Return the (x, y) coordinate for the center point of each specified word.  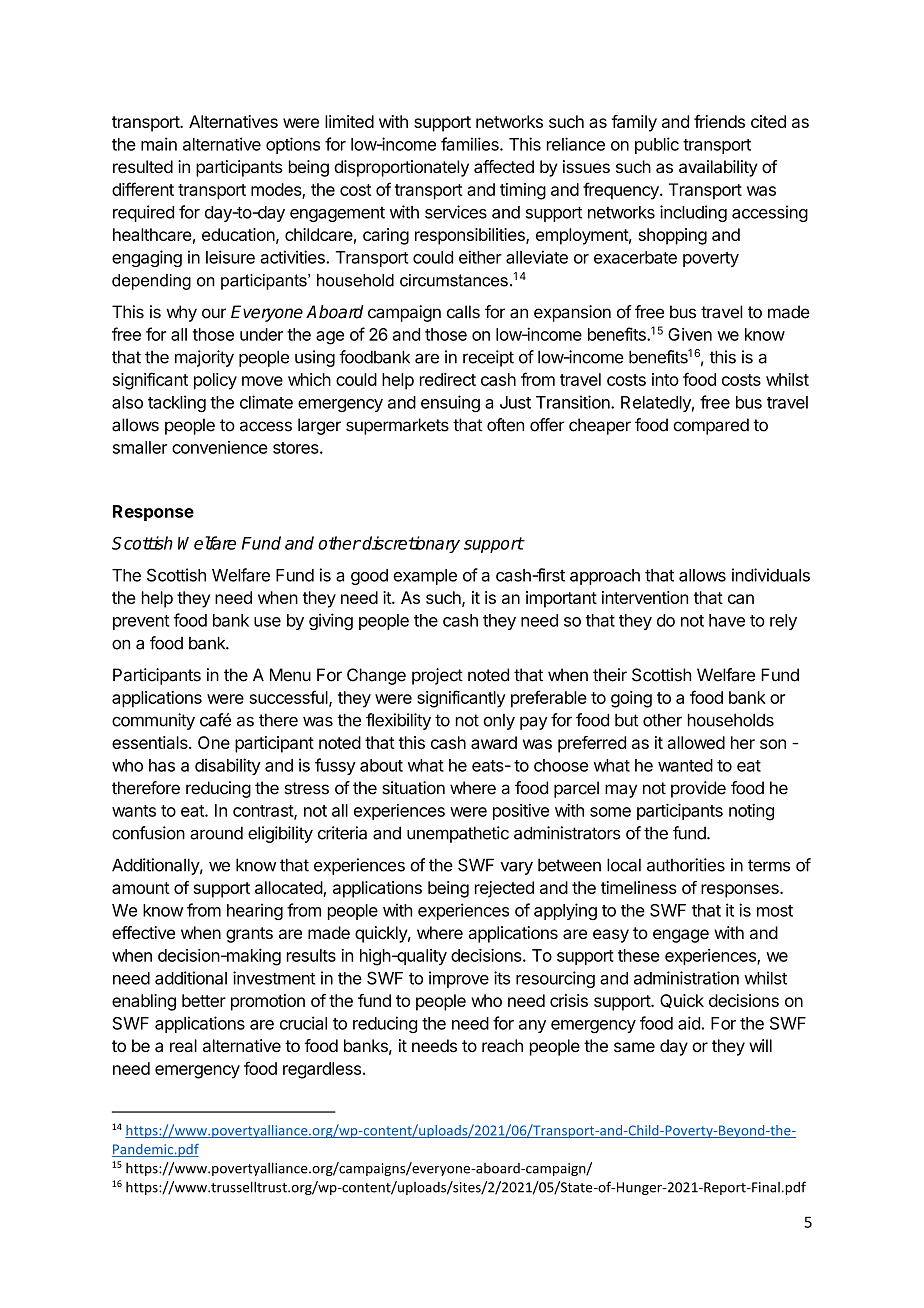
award (494, 742)
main (159, 144)
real (183, 1045)
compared (711, 426)
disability (228, 766)
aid (689, 1023)
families (471, 144)
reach (502, 1045)
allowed (696, 742)
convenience (220, 447)
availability (718, 168)
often (505, 425)
